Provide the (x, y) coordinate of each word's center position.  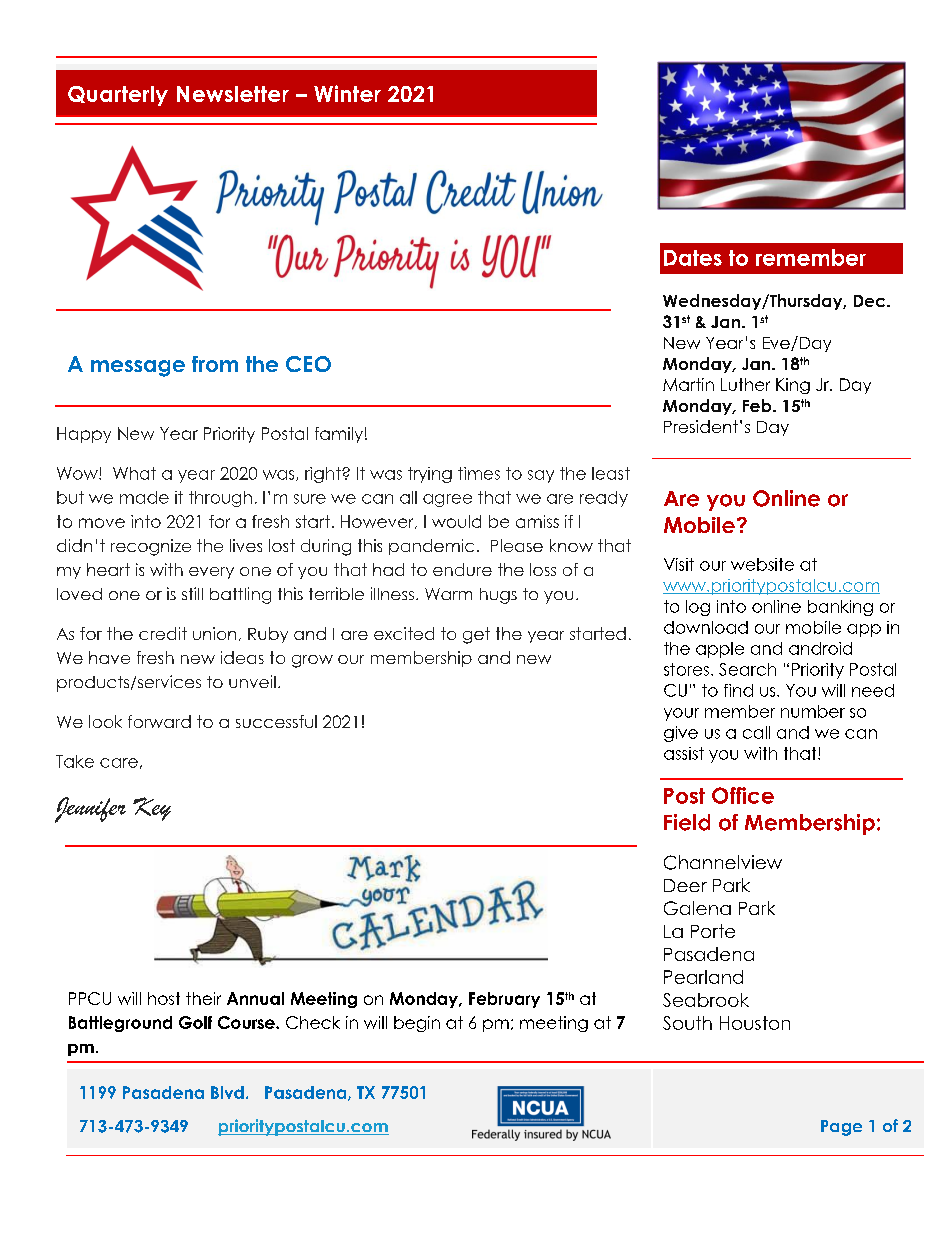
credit (163, 633)
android (820, 648)
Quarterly (118, 96)
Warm (448, 594)
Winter (347, 93)
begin (417, 1024)
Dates (693, 258)
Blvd (227, 1092)
